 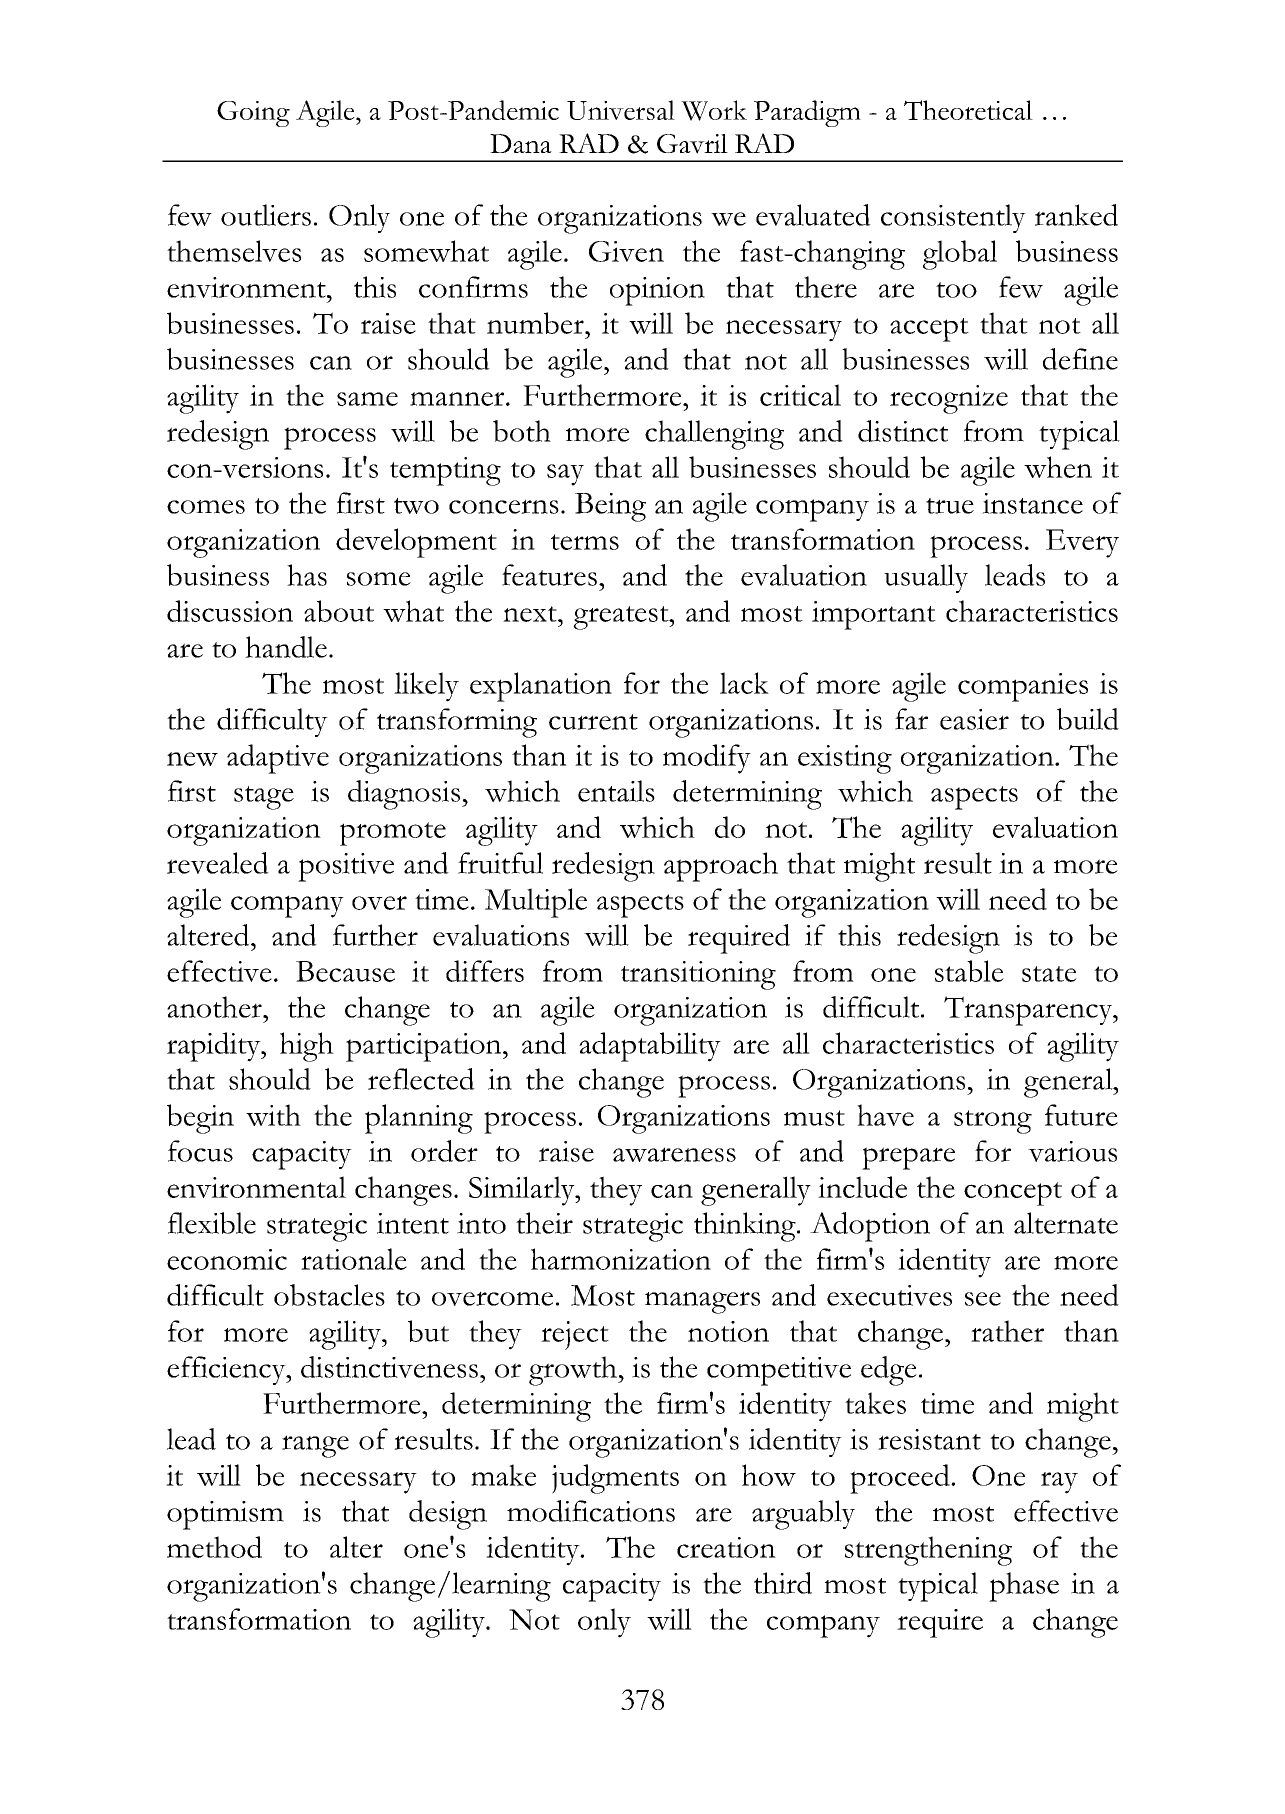 I want to click on Going, so click(x=253, y=114).
